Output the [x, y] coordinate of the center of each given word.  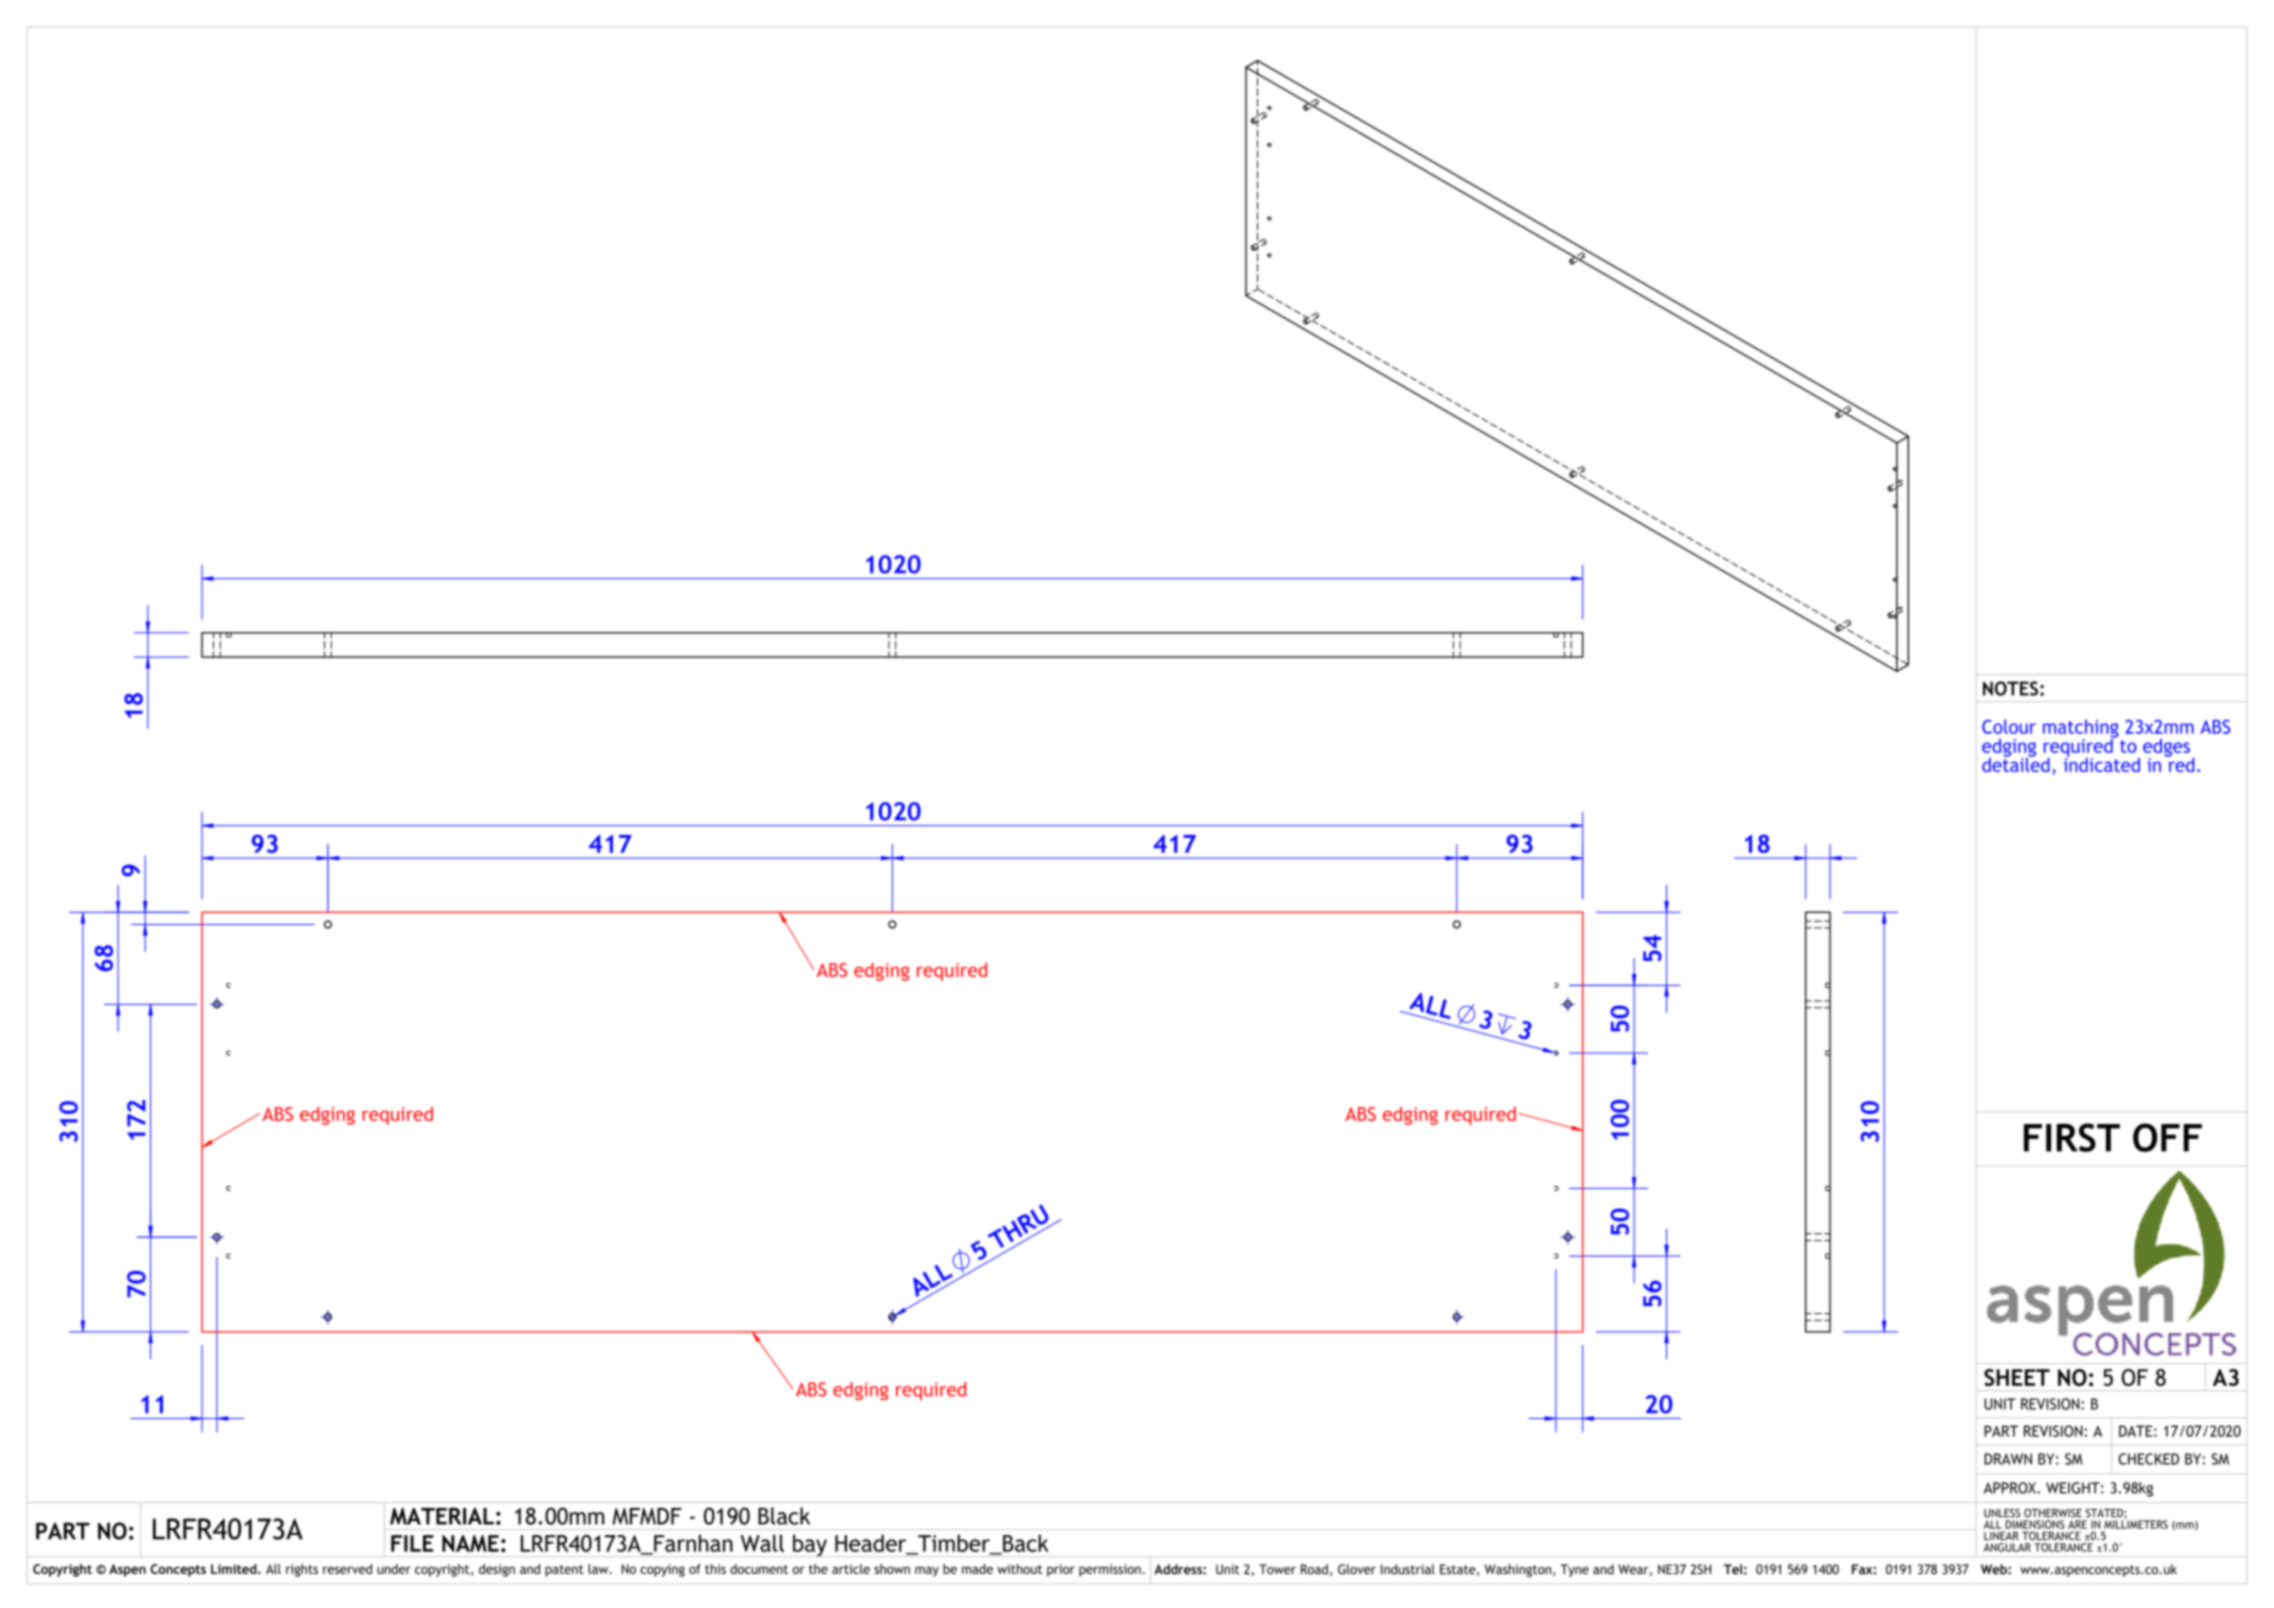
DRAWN [2008, 1459]
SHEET [2017, 1377]
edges [2166, 748]
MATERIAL [442, 1516]
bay [810, 1545]
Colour [2009, 726]
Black [784, 1516]
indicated [2102, 763]
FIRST [2072, 1137]
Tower [1277, 1569]
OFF [2167, 1137]
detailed [2016, 763]
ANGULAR [2007, 1547]
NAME [470, 1543]
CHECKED [2148, 1459]
